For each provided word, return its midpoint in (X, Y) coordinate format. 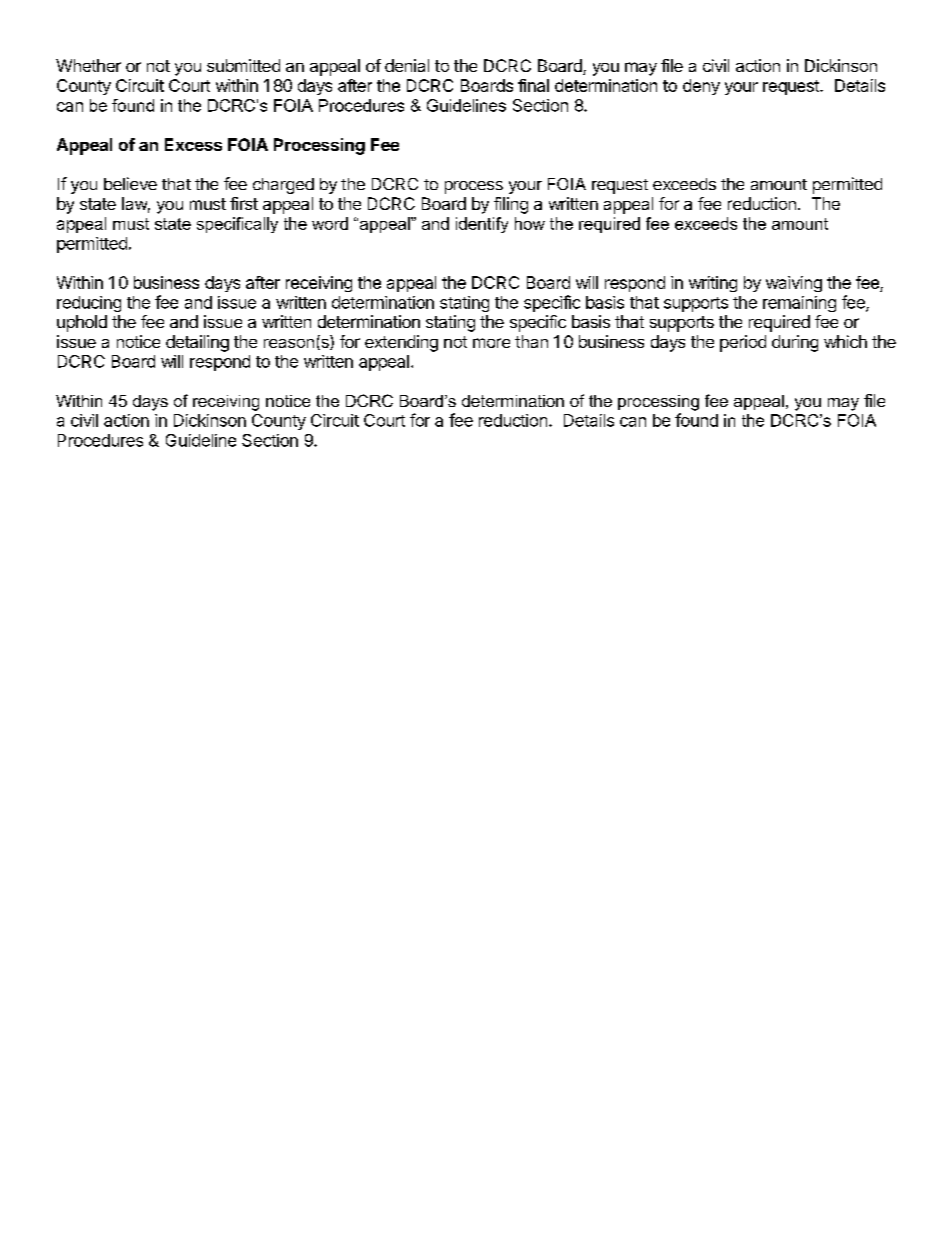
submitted (243, 65)
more (491, 343)
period (743, 343)
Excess (193, 144)
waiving (794, 284)
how (530, 223)
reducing (89, 304)
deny (701, 87)
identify (482, 225)
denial (407, 65)
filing (511, 205)
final (533, 85)
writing (713, 284)
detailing (197, 343)
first (244, 203)
